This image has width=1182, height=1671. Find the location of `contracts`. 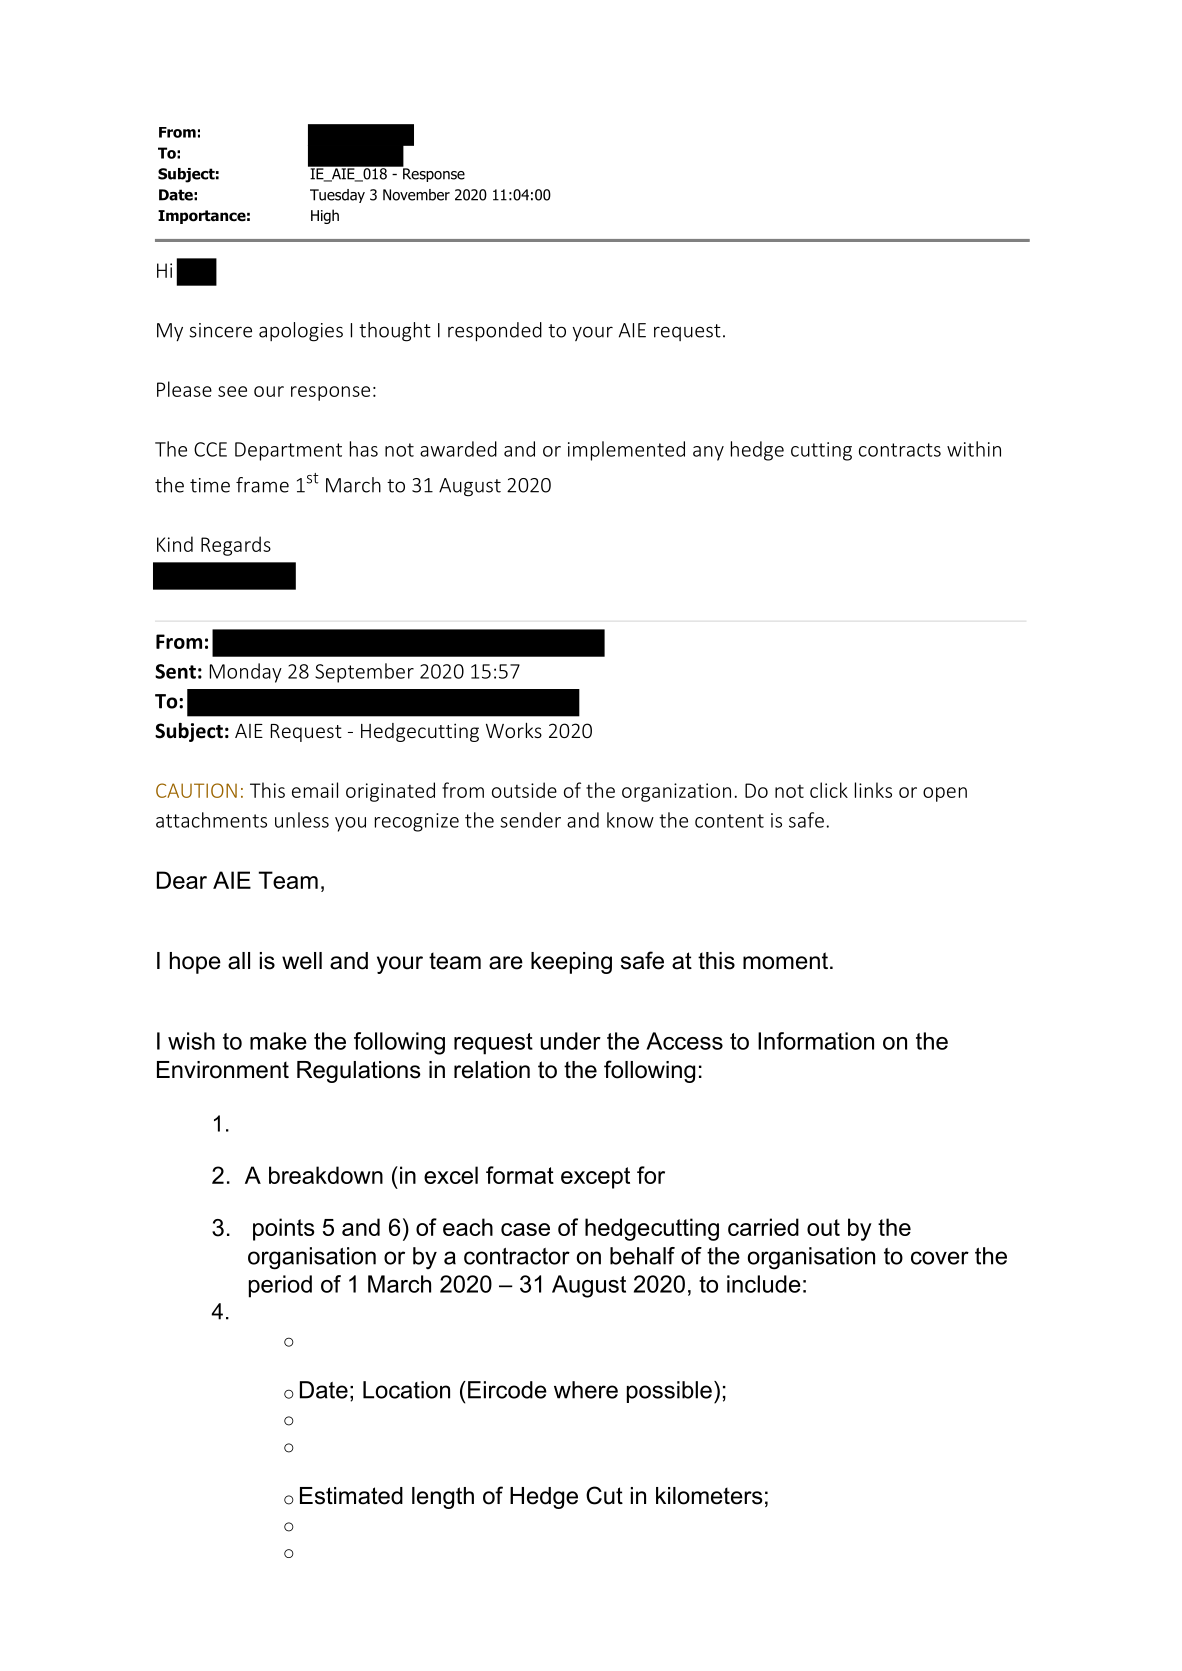

contracts is located at coordinates (900, 450).
